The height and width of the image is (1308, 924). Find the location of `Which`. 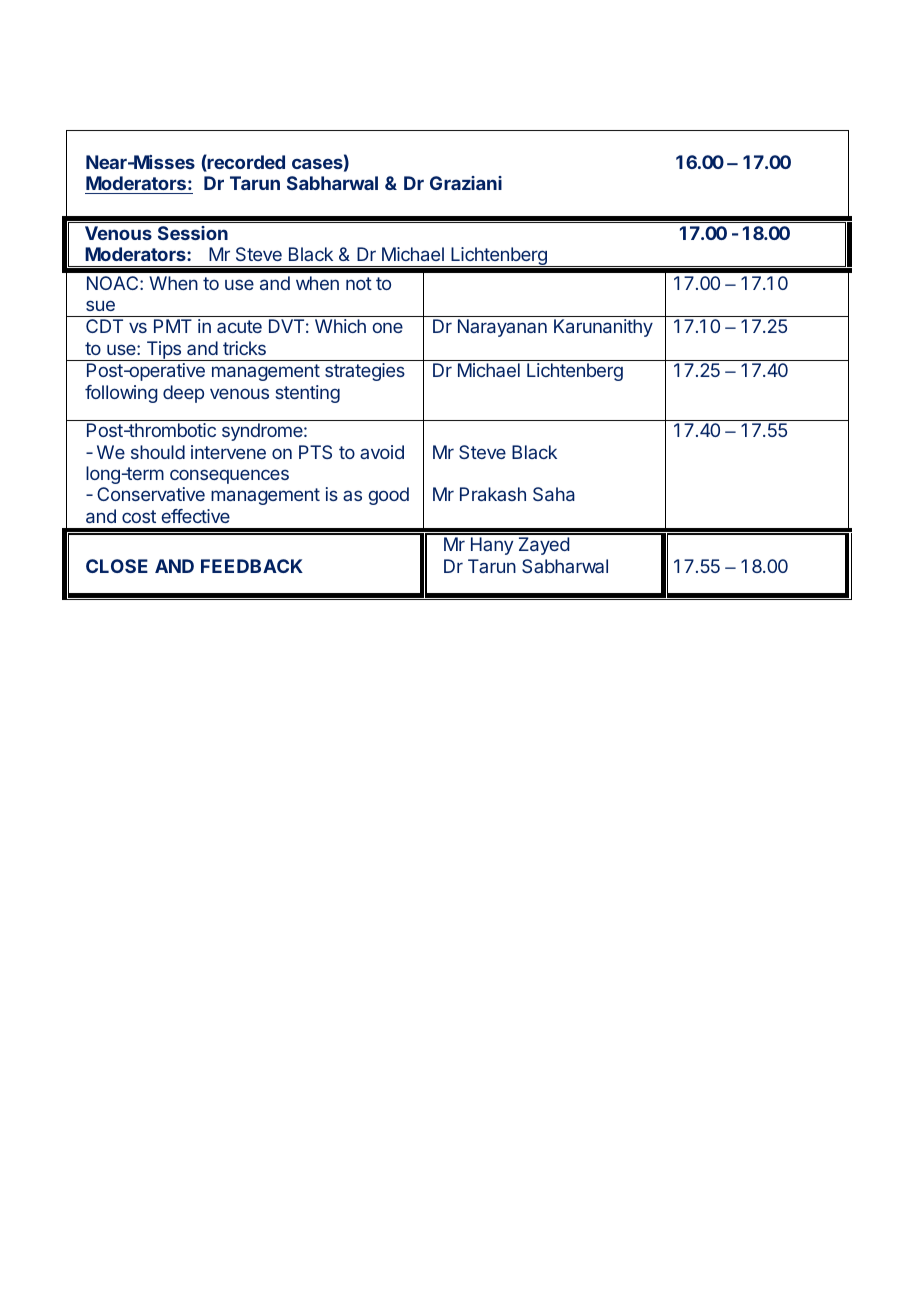

Which is located at coordinates (340, 326).
